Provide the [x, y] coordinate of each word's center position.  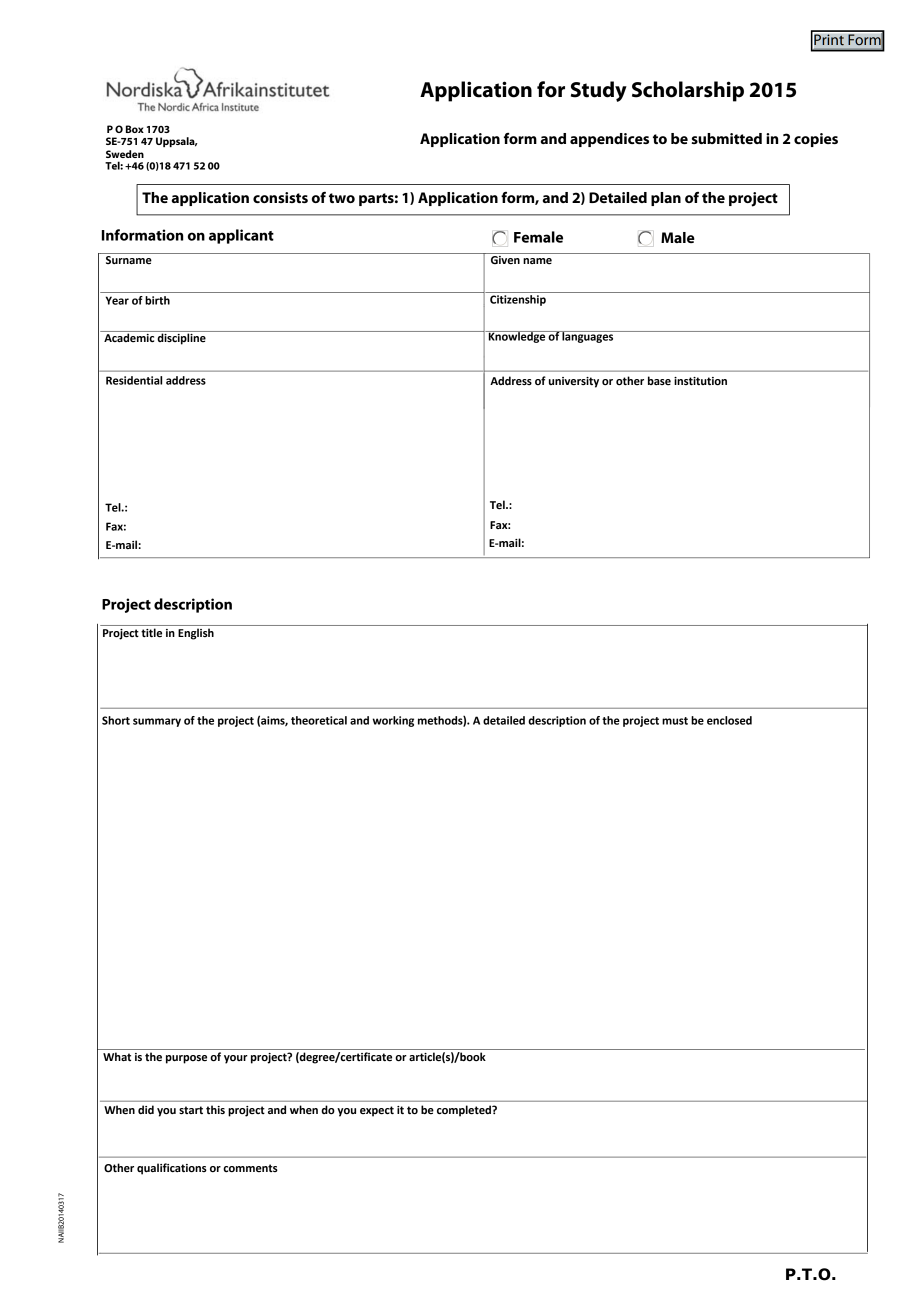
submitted [726, 138]
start [191, 1110]
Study [599, 91]
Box [135, 129]
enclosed [729, 720]
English [196, 634]
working [393, 721]
